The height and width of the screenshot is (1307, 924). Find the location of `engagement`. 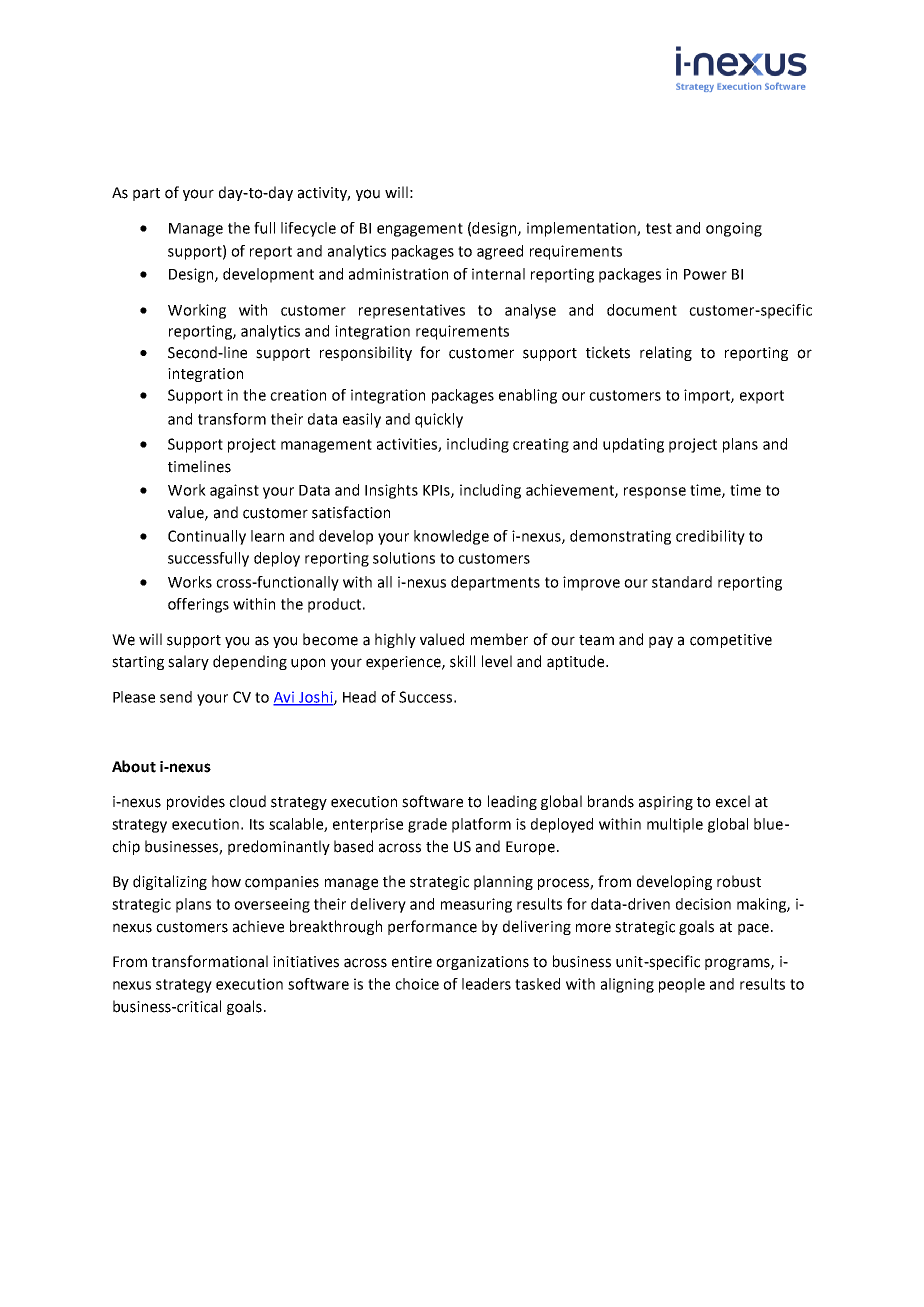

engagement is located at coordinates (420, 230).
